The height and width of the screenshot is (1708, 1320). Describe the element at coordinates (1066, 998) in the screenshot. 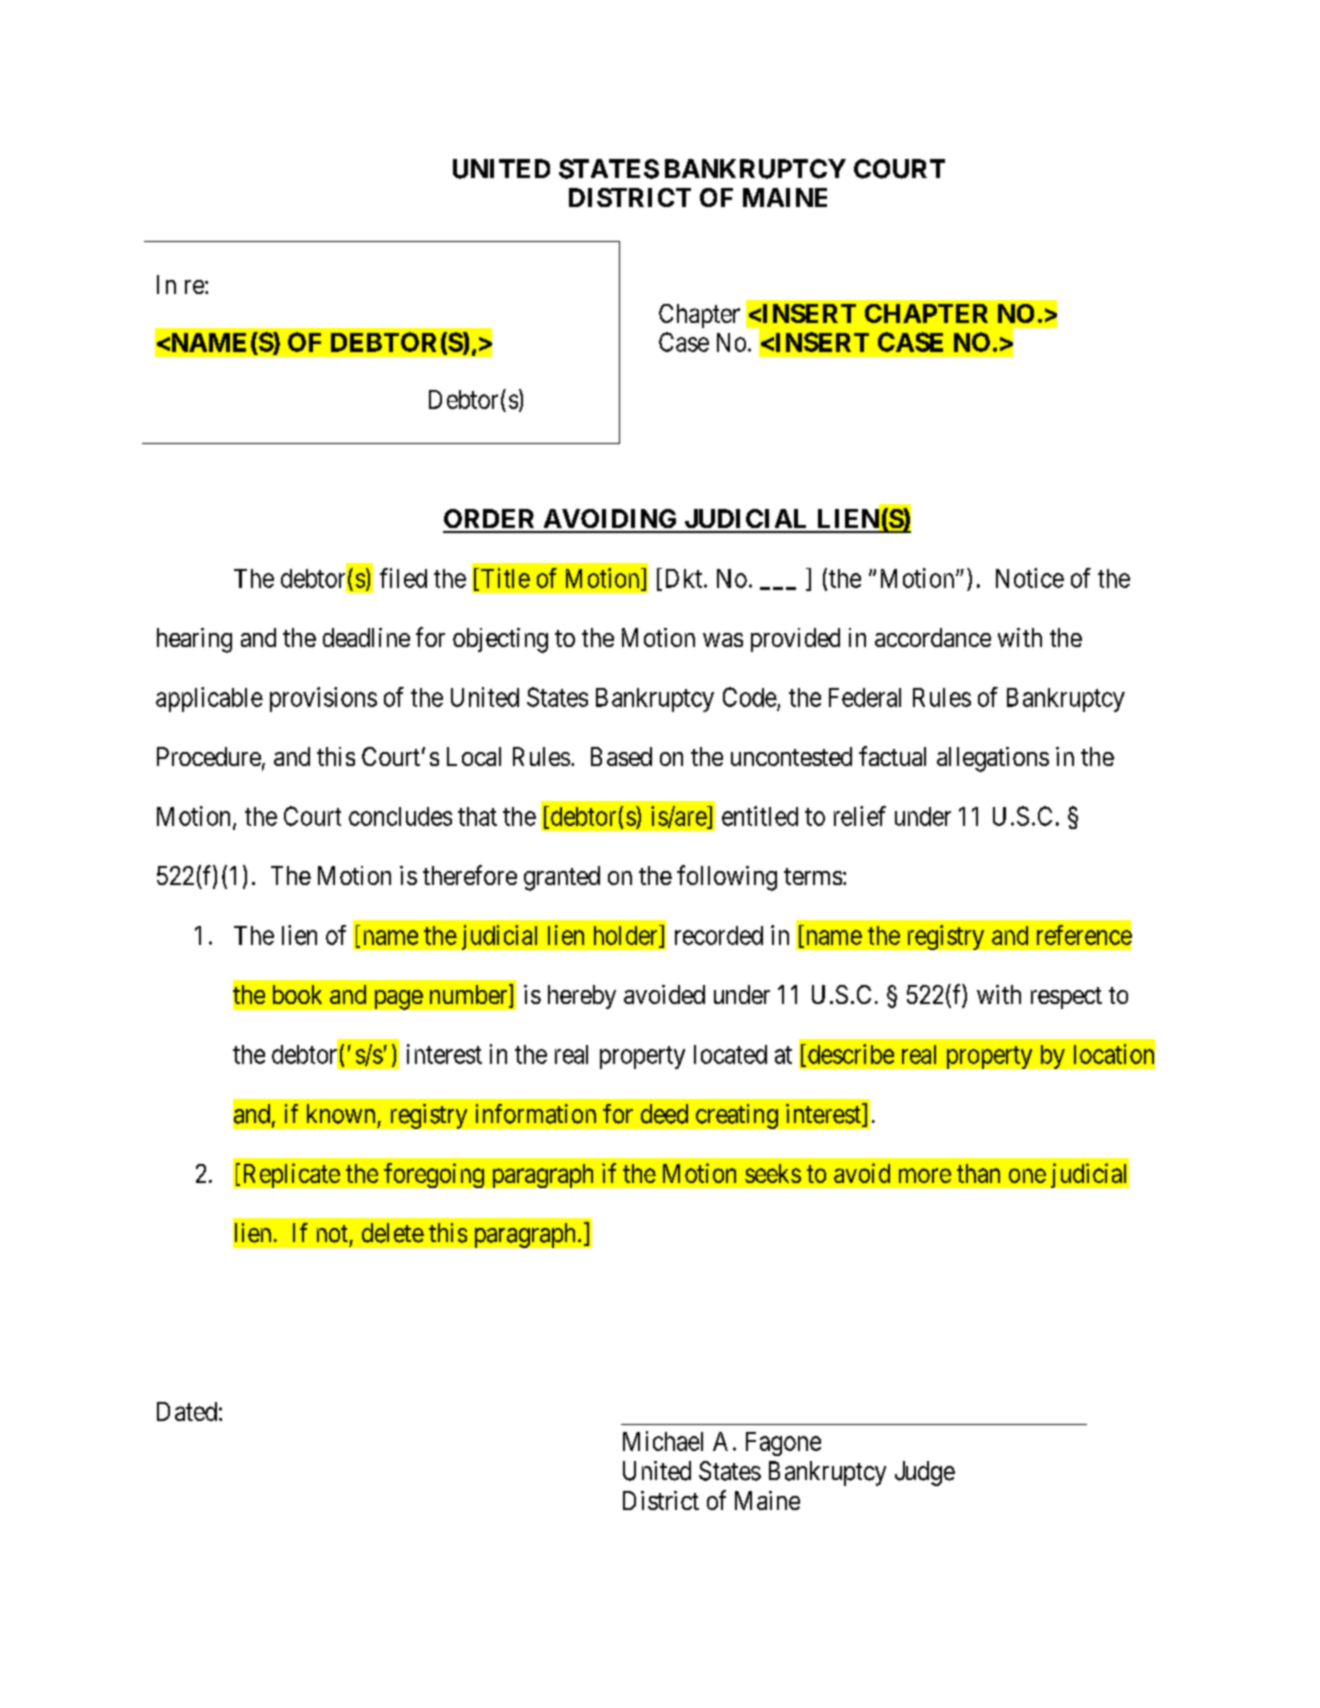

I see `respect` at that location.
